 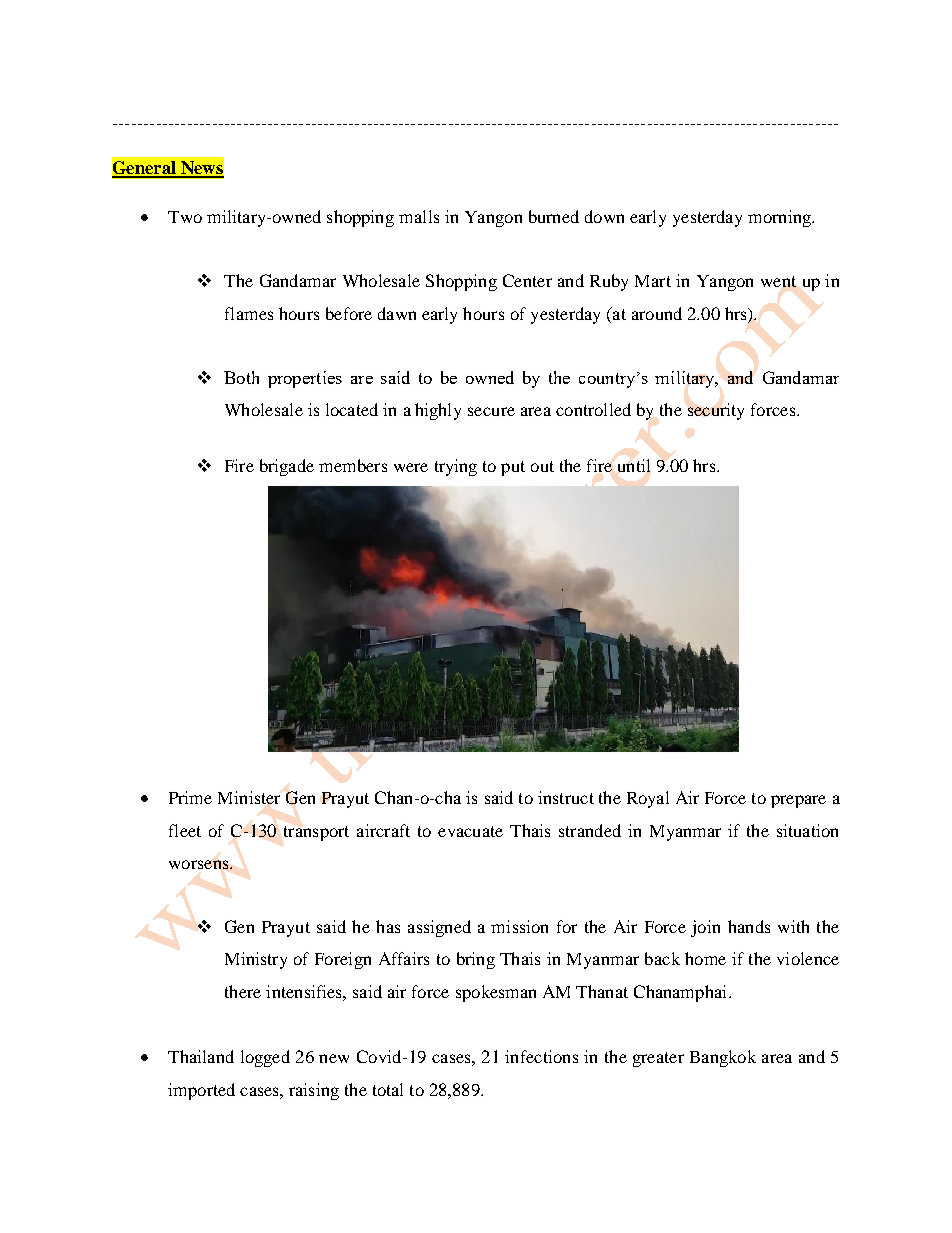 I want to click on Center, so click(x=527, y=280).
